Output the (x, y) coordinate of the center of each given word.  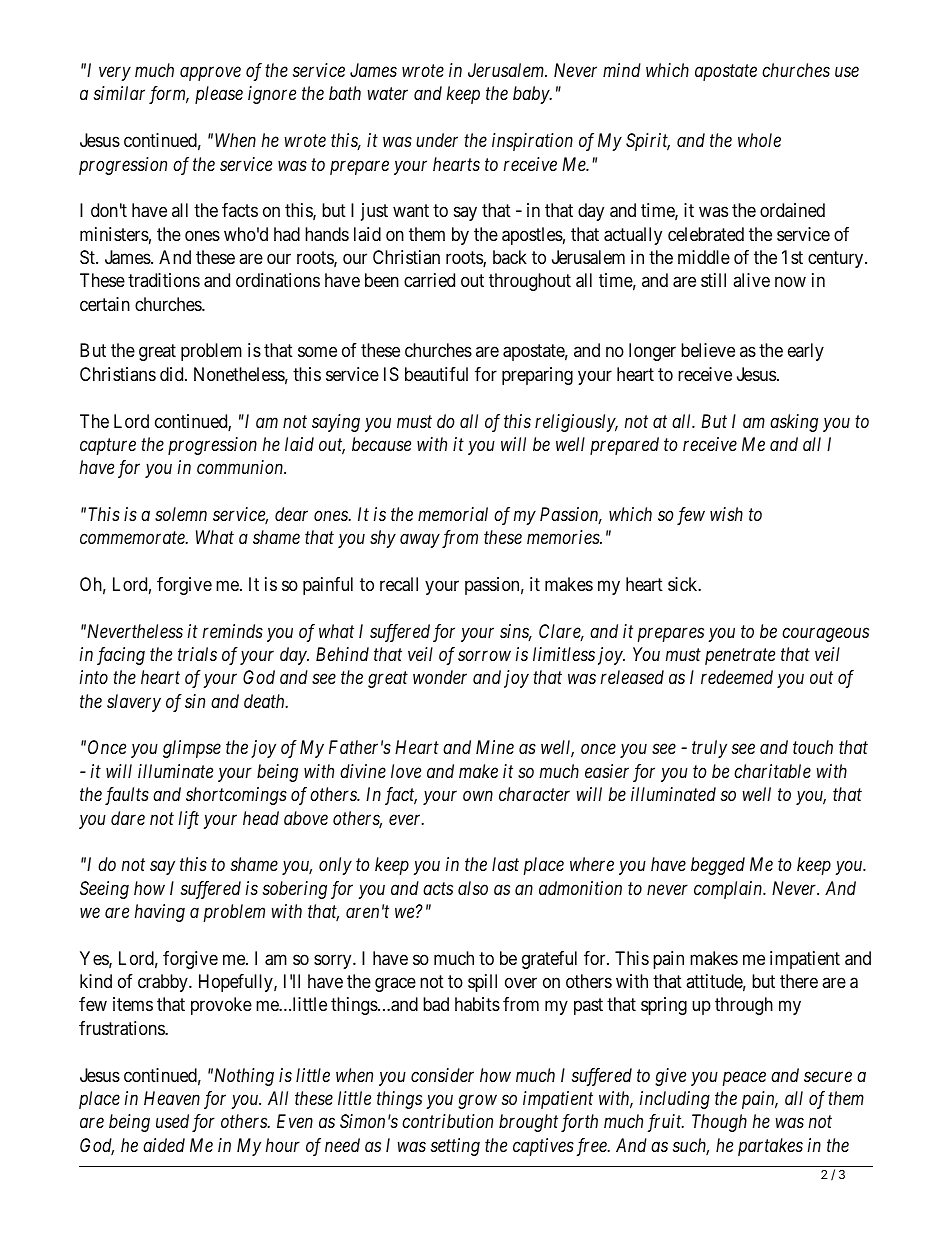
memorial (453, 514)
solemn (181, 514)
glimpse (192, 749)
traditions (164, 280)
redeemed (737, 677)
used (172, 1121)
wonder (440, 677)
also (473, 888)
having (160, 913)
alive (751, 280)
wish (726, 514)
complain (729, 890)
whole (759, 140)
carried (429, 280)
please (219, 95)
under (437, 140)
